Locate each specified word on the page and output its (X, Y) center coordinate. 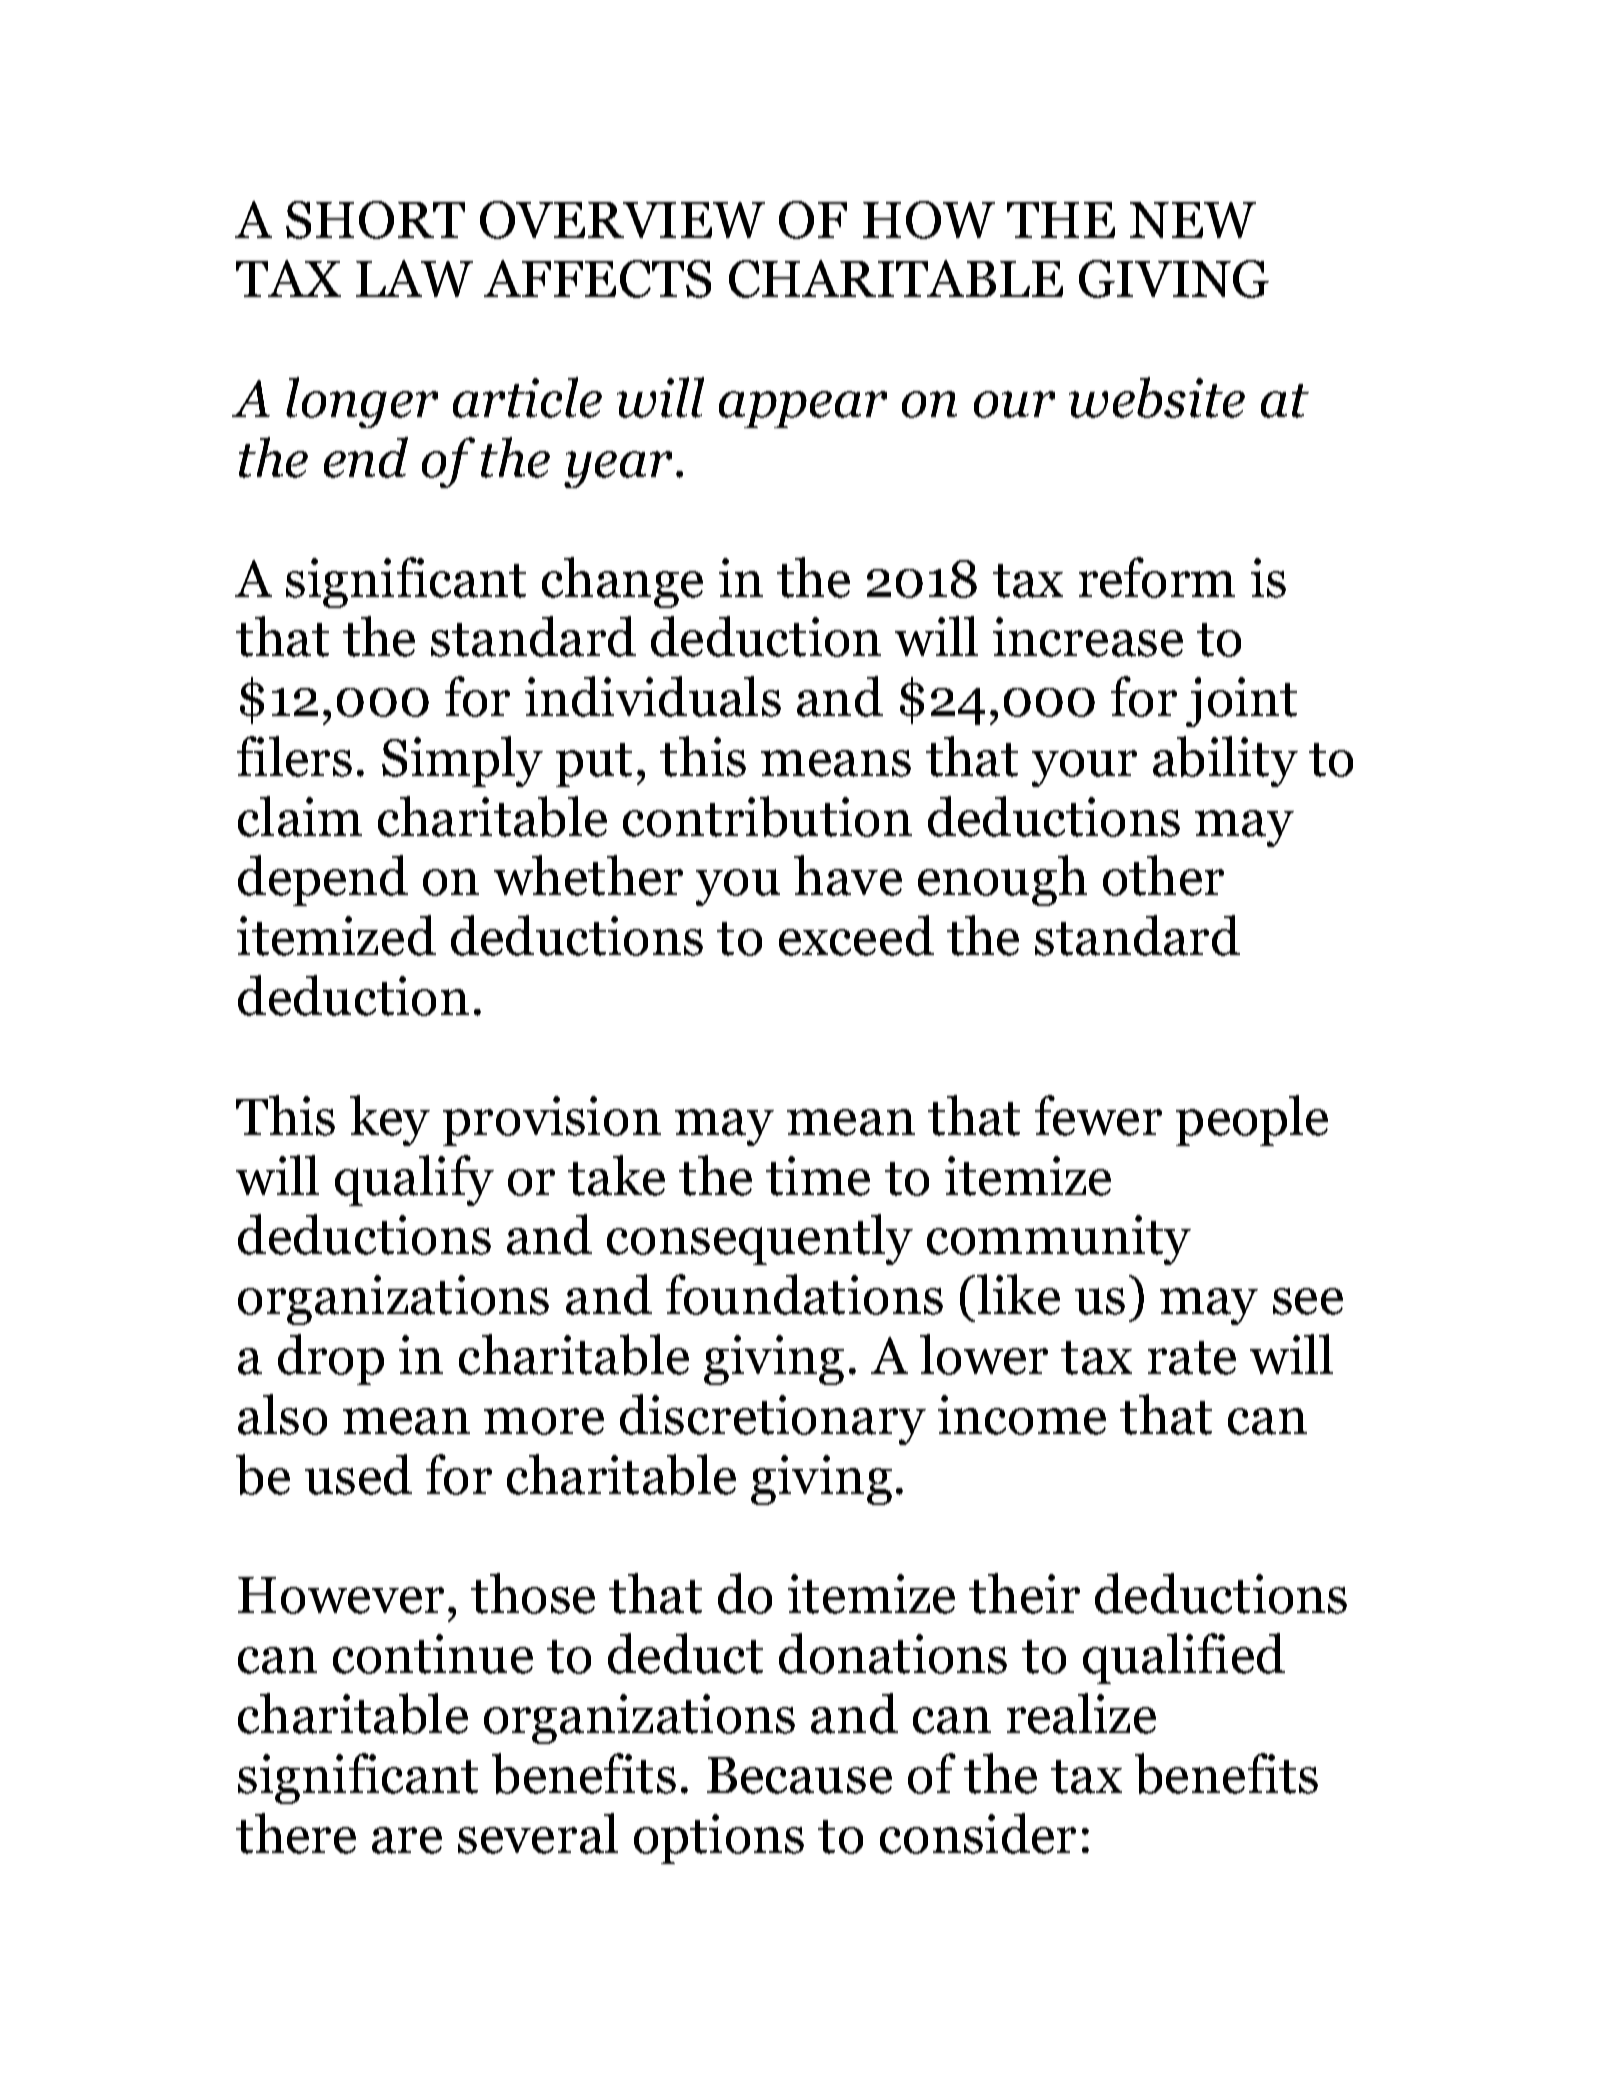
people (1252, 1120)
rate (1192, 1358)
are (407, 1840)
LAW (414, 278)
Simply (462, 761)
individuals (653, 696)
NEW (1193, 220)
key (390, 1120)
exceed (856, 935)
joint (1241, 702)
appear (803, 409)
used (358, 1474)
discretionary (773, 1419)
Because (799, 1775)
